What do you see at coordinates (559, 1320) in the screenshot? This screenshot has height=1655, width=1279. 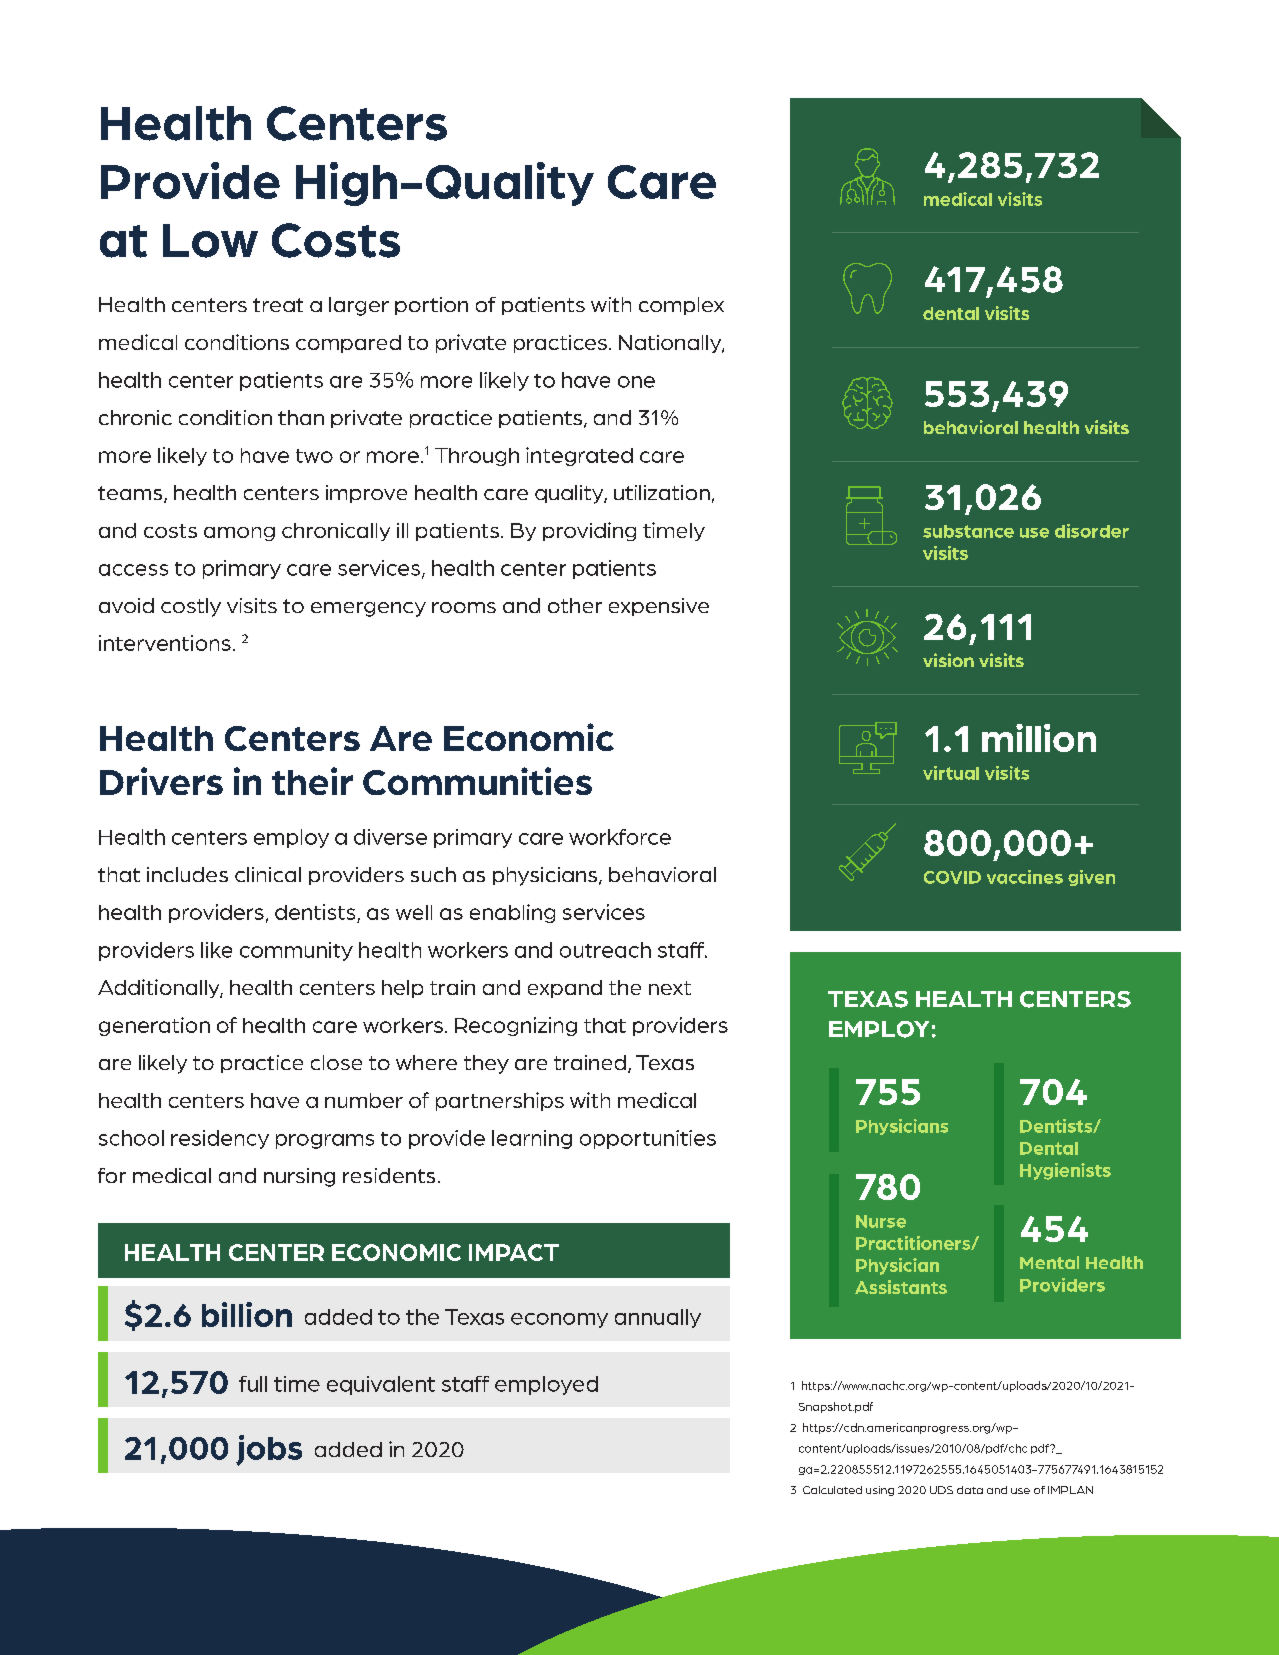 I see `economy` at bounding box center [559, 1320].
